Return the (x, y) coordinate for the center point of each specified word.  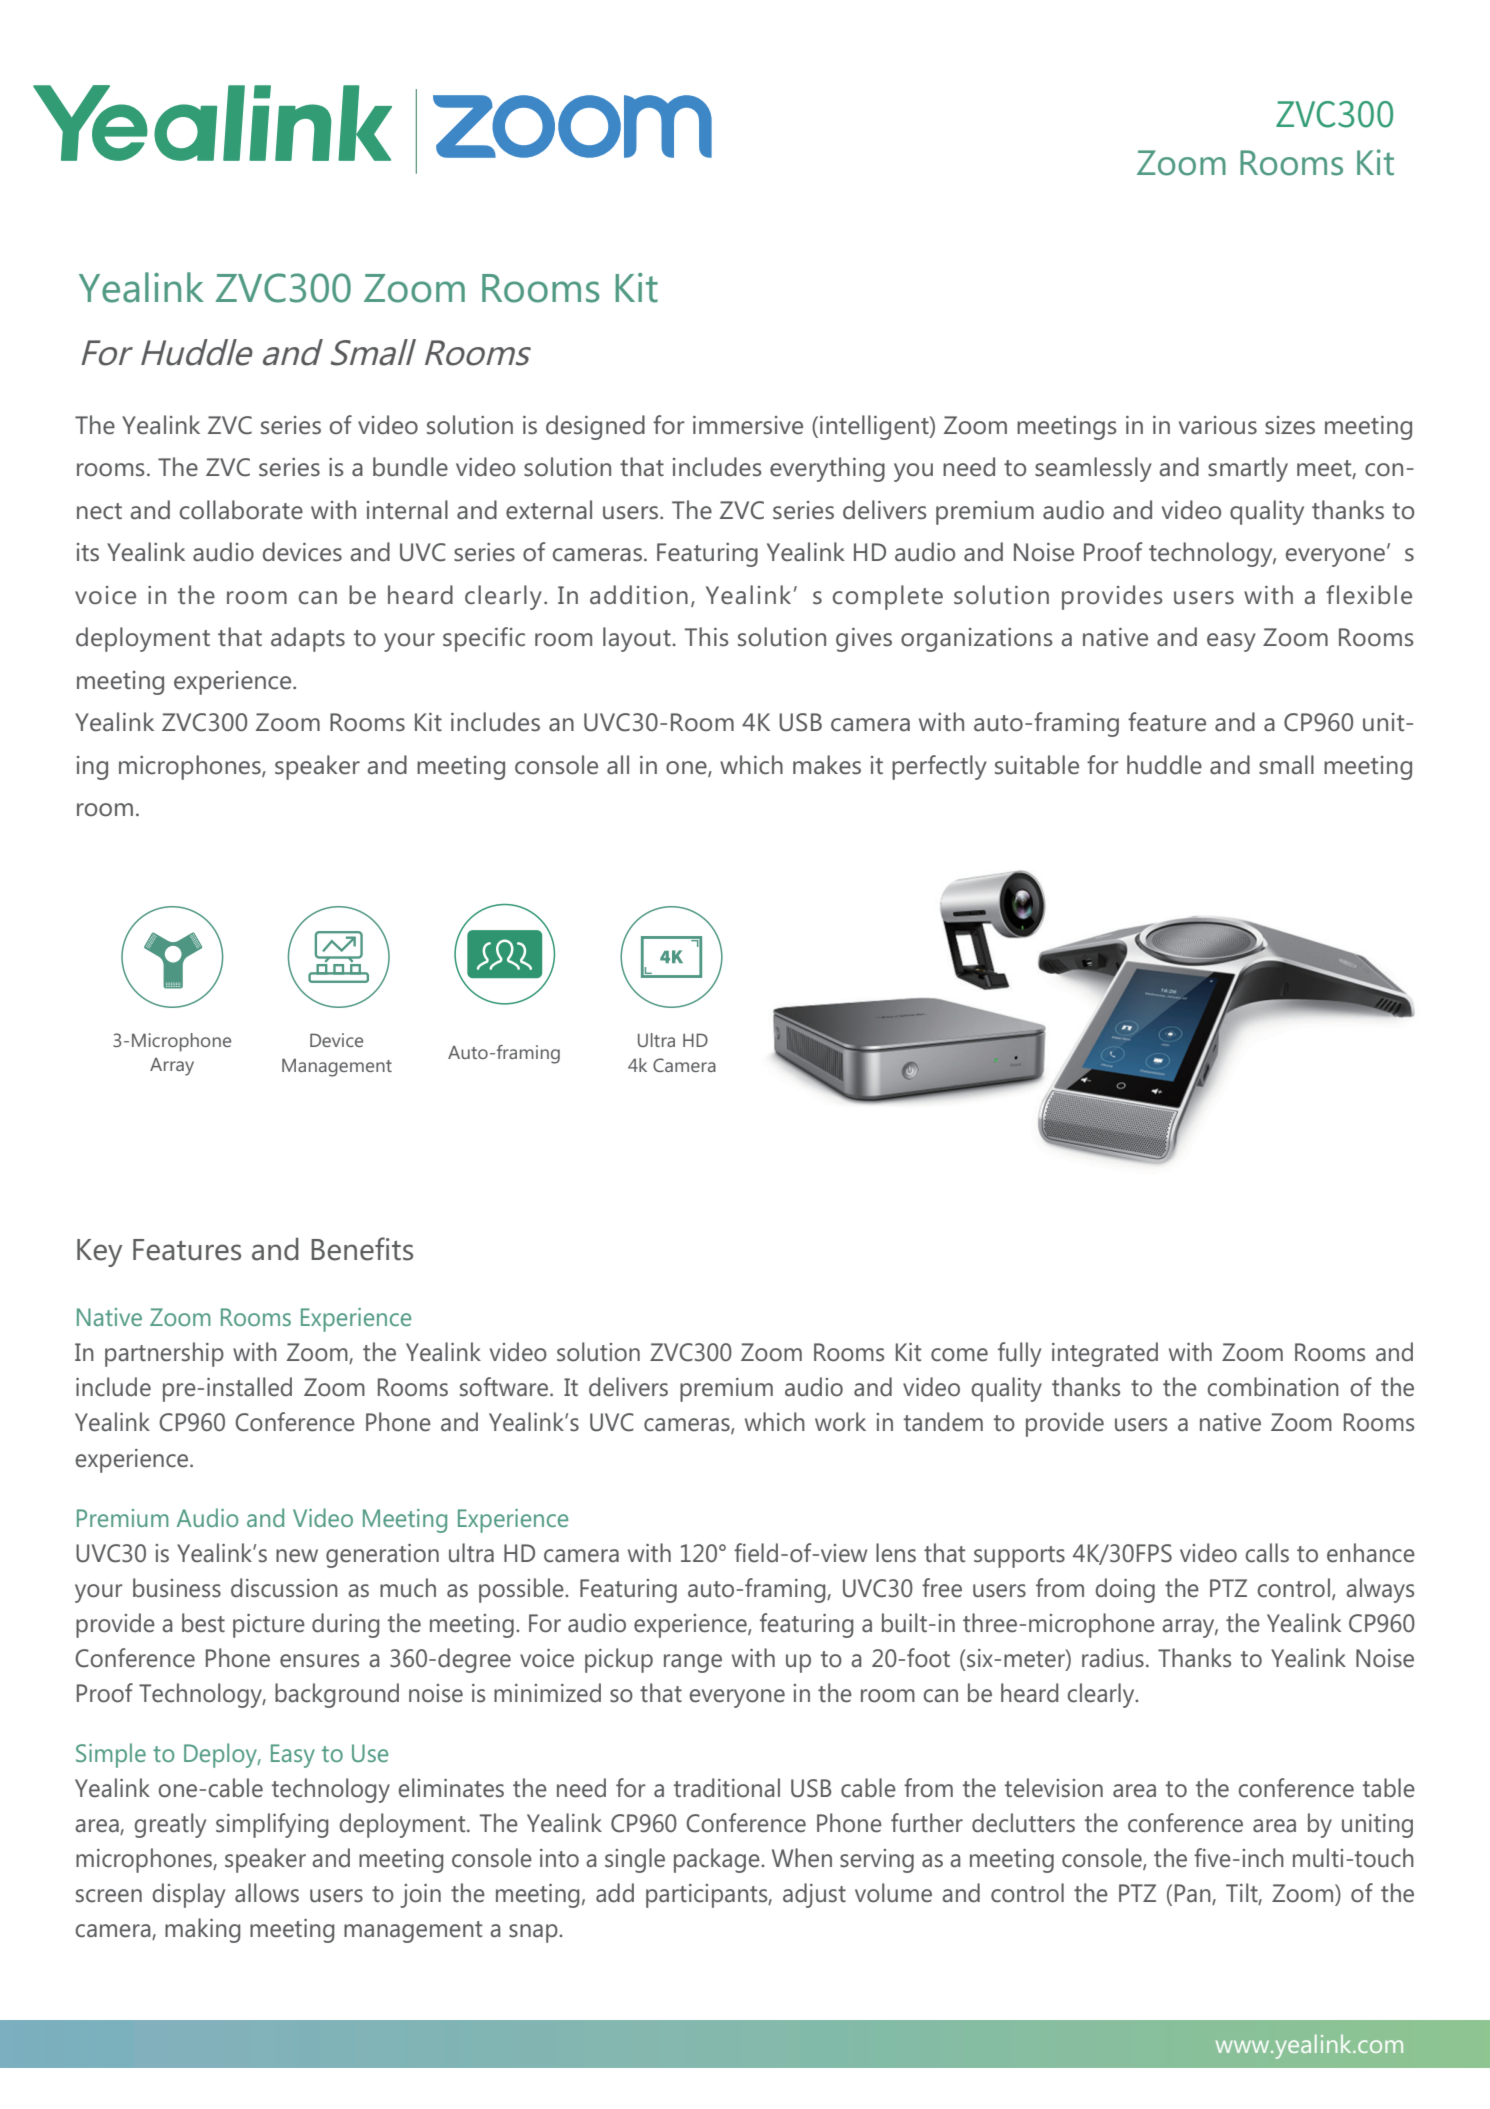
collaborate (241, 510)
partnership (164, 1354)
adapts (308, 639)
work (840, 1421)
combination (1273, 1387)
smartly (1248, 469)
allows (267, 1893)
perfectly (939, 767)
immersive (748, 425)
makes (827, 765)
